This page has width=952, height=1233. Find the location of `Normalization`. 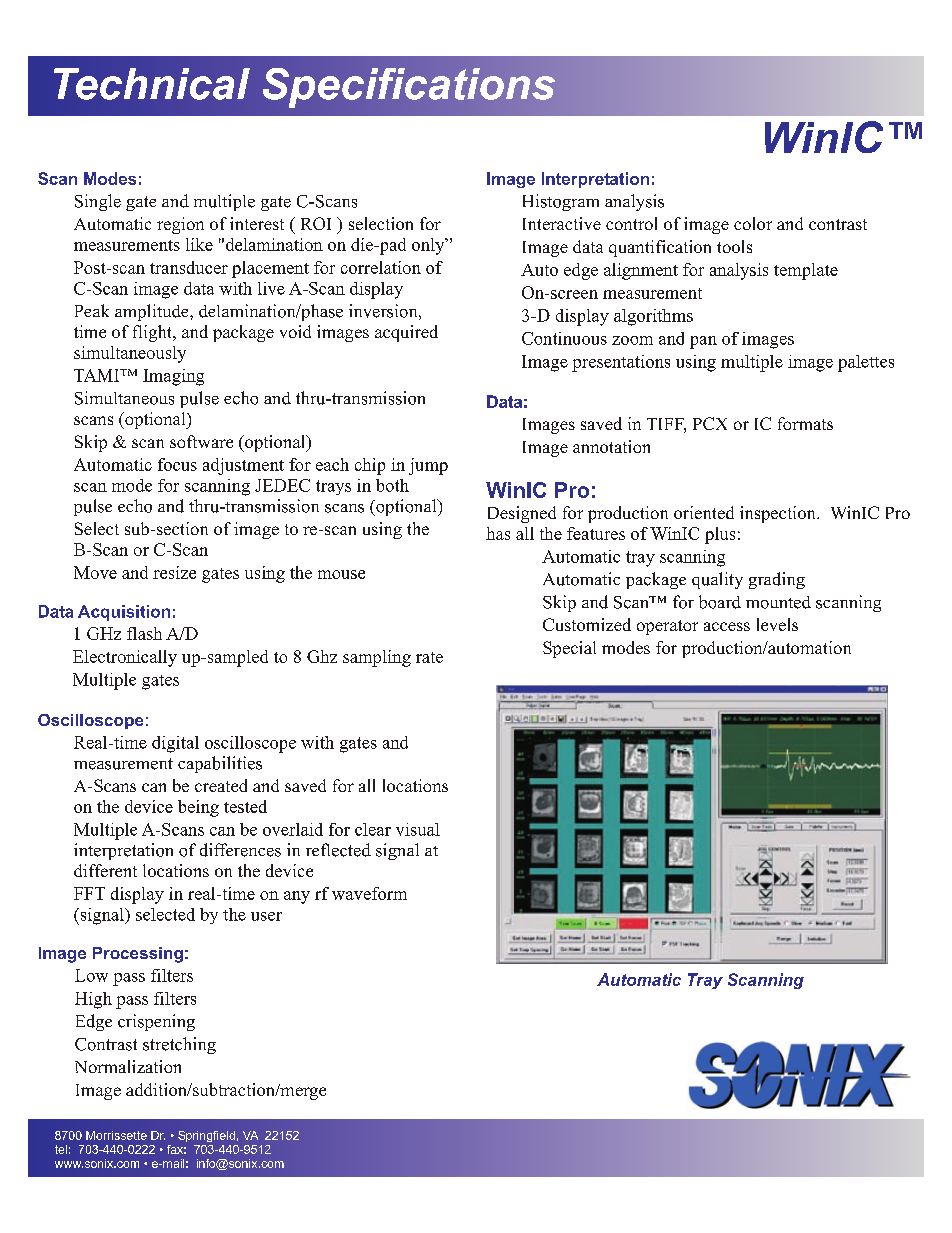

Normalization is located at coordinates (128, 1066).
